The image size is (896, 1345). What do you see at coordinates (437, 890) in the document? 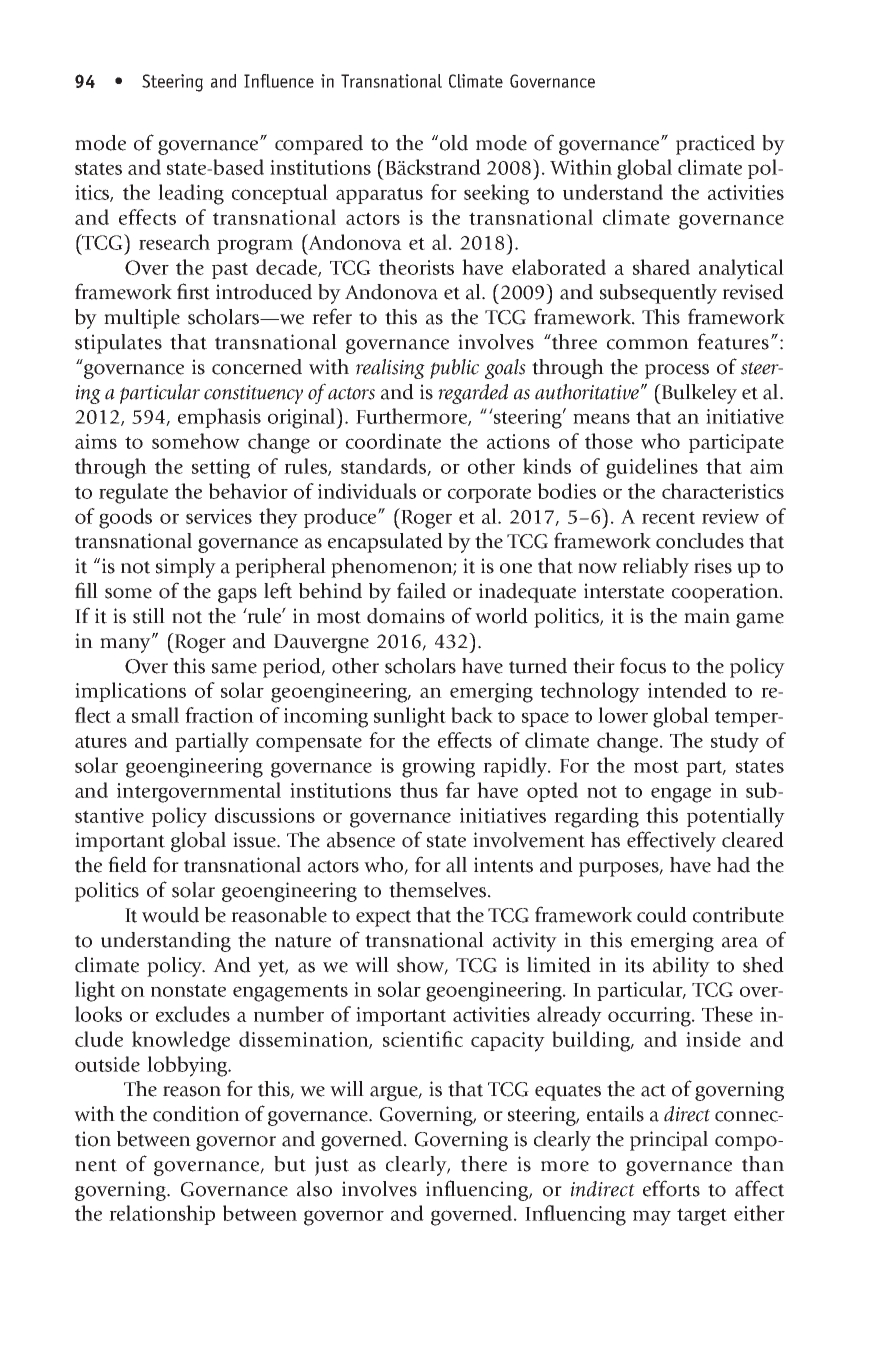
I see `themselves` at bounding box center [437, 890].
